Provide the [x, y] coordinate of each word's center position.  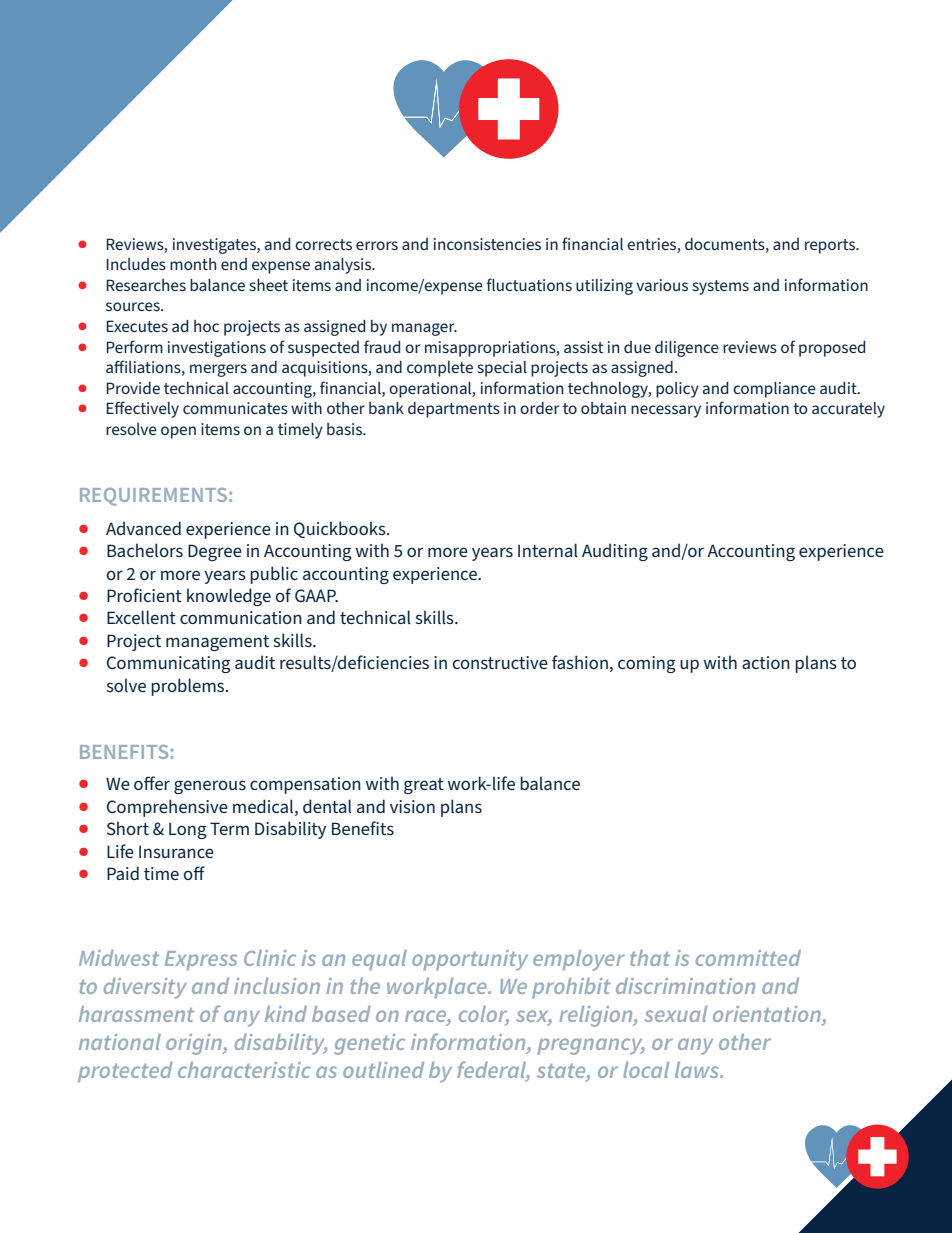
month [193, 264]
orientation [768, 1015]
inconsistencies [487, 244]
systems [720, 287]
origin [195, 1044]
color [484, 1015]
